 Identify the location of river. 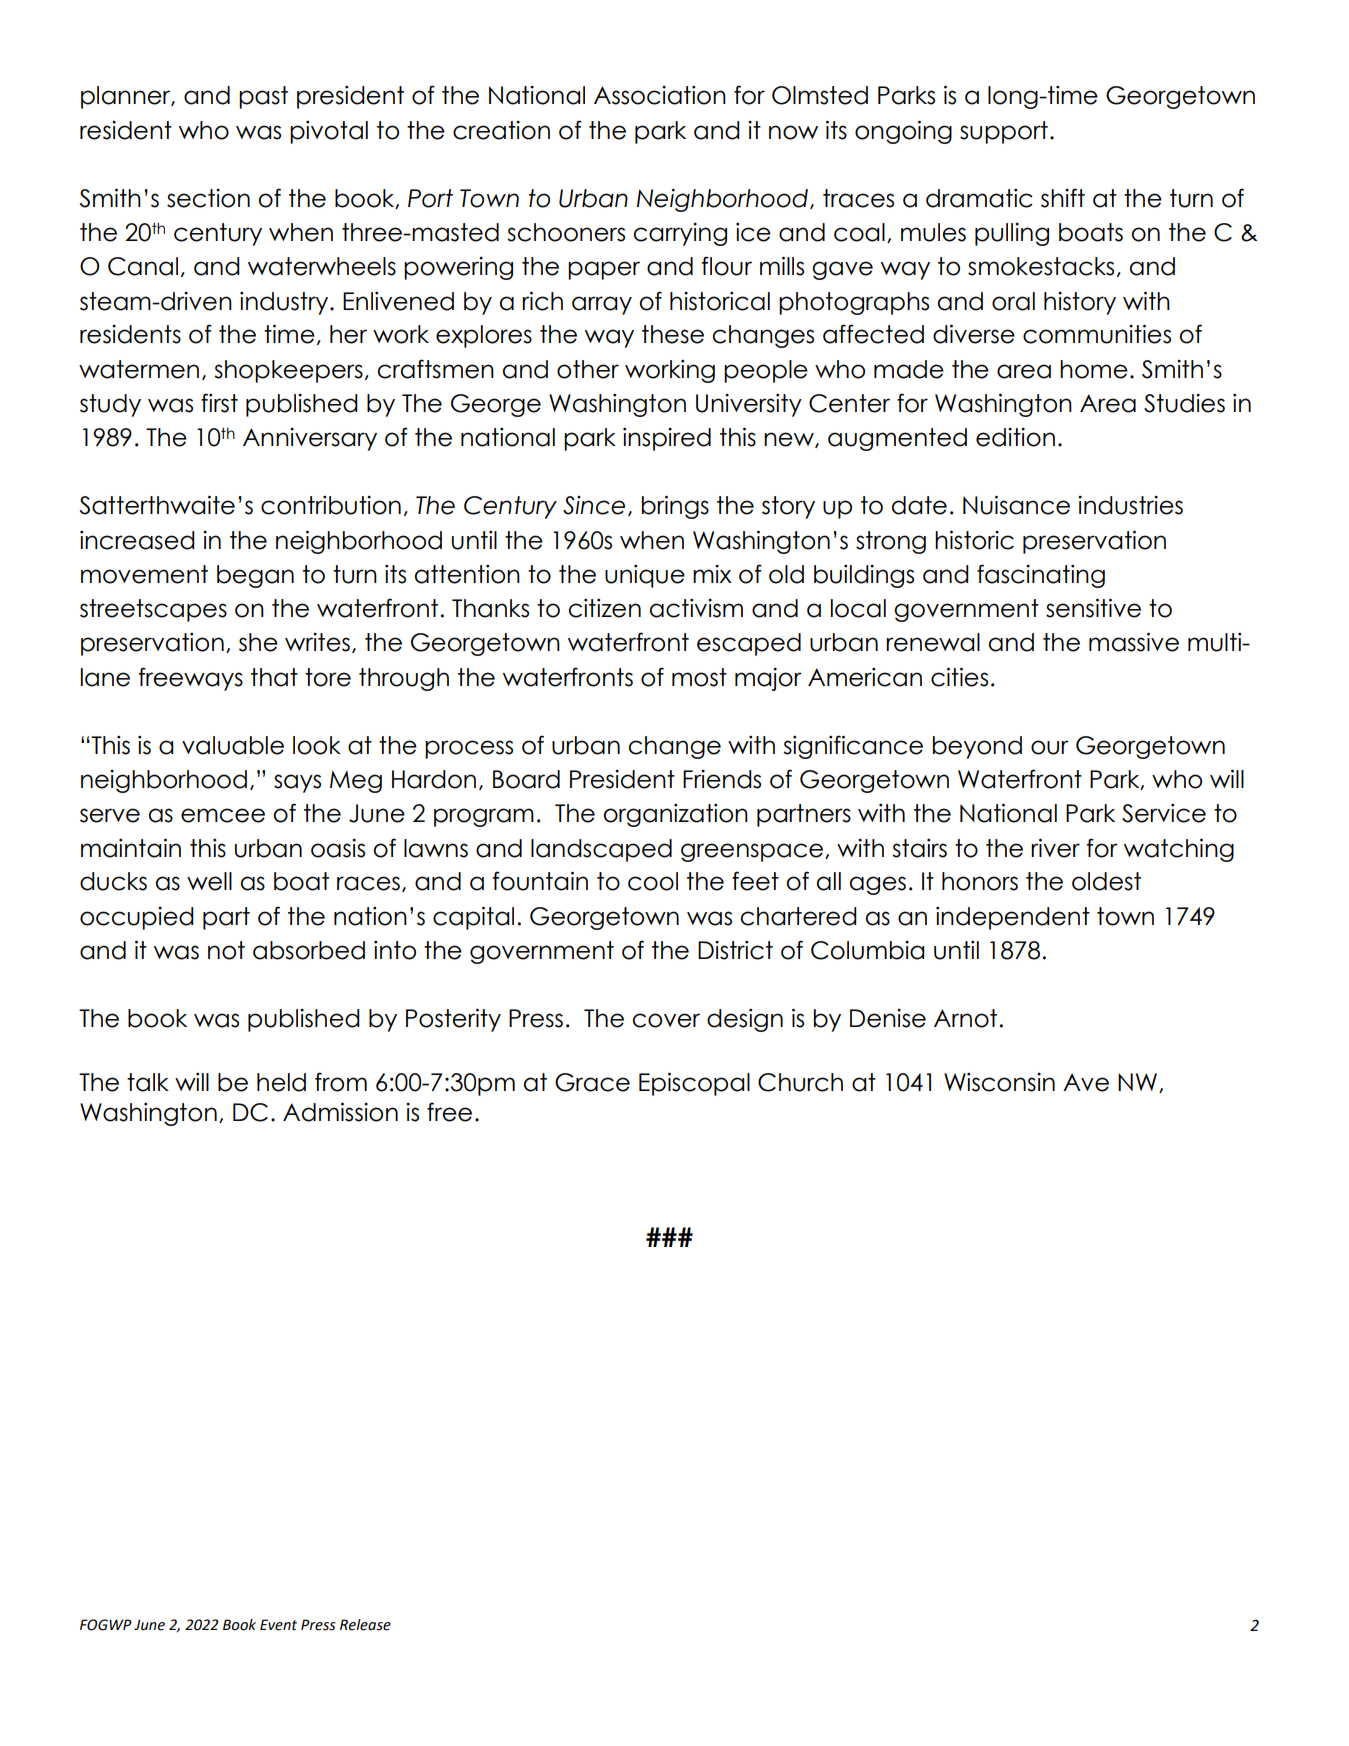
(1055, 848).
